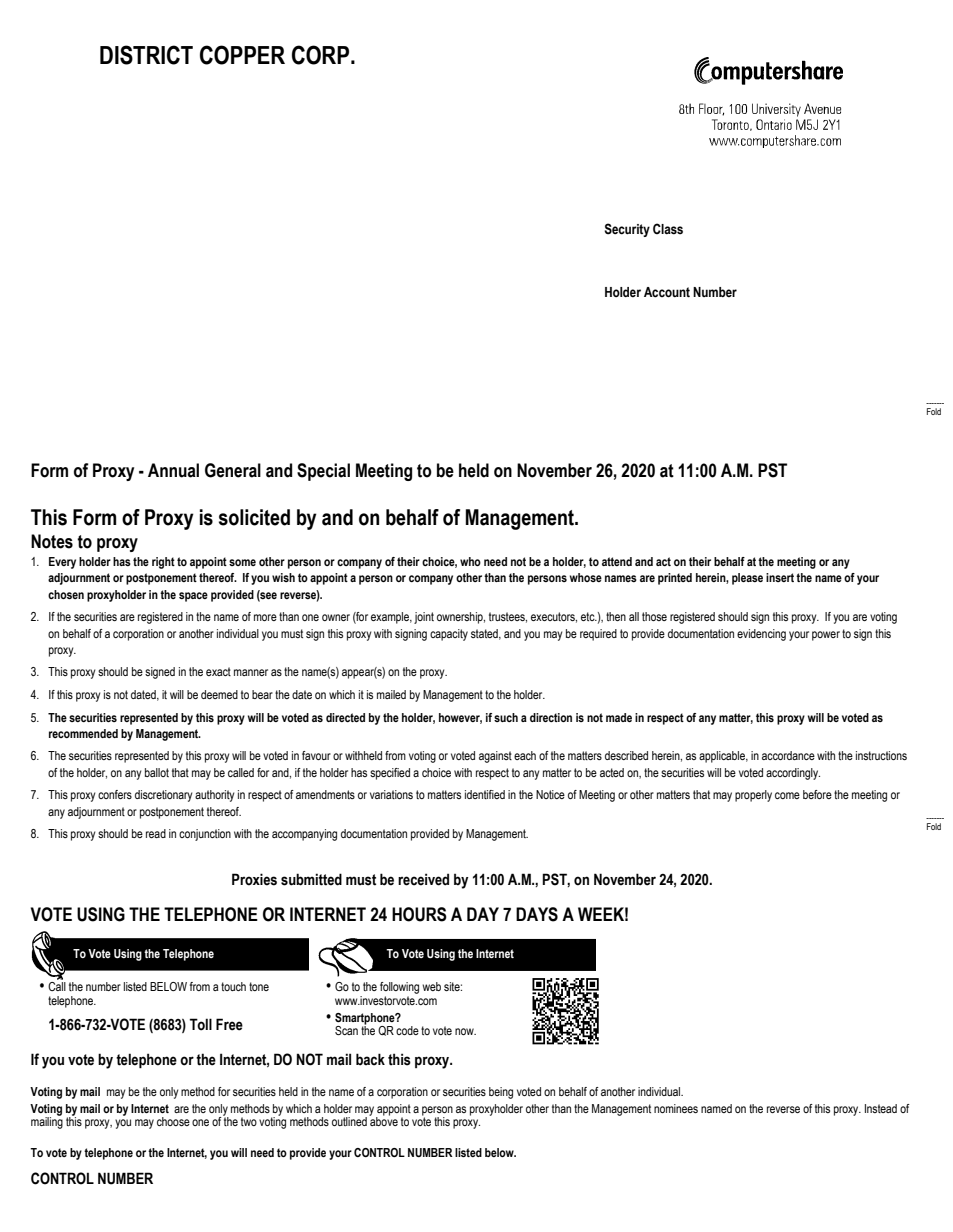 This screenshot has width=953, height=1232. I want to click on Security, so click(627, 230).
